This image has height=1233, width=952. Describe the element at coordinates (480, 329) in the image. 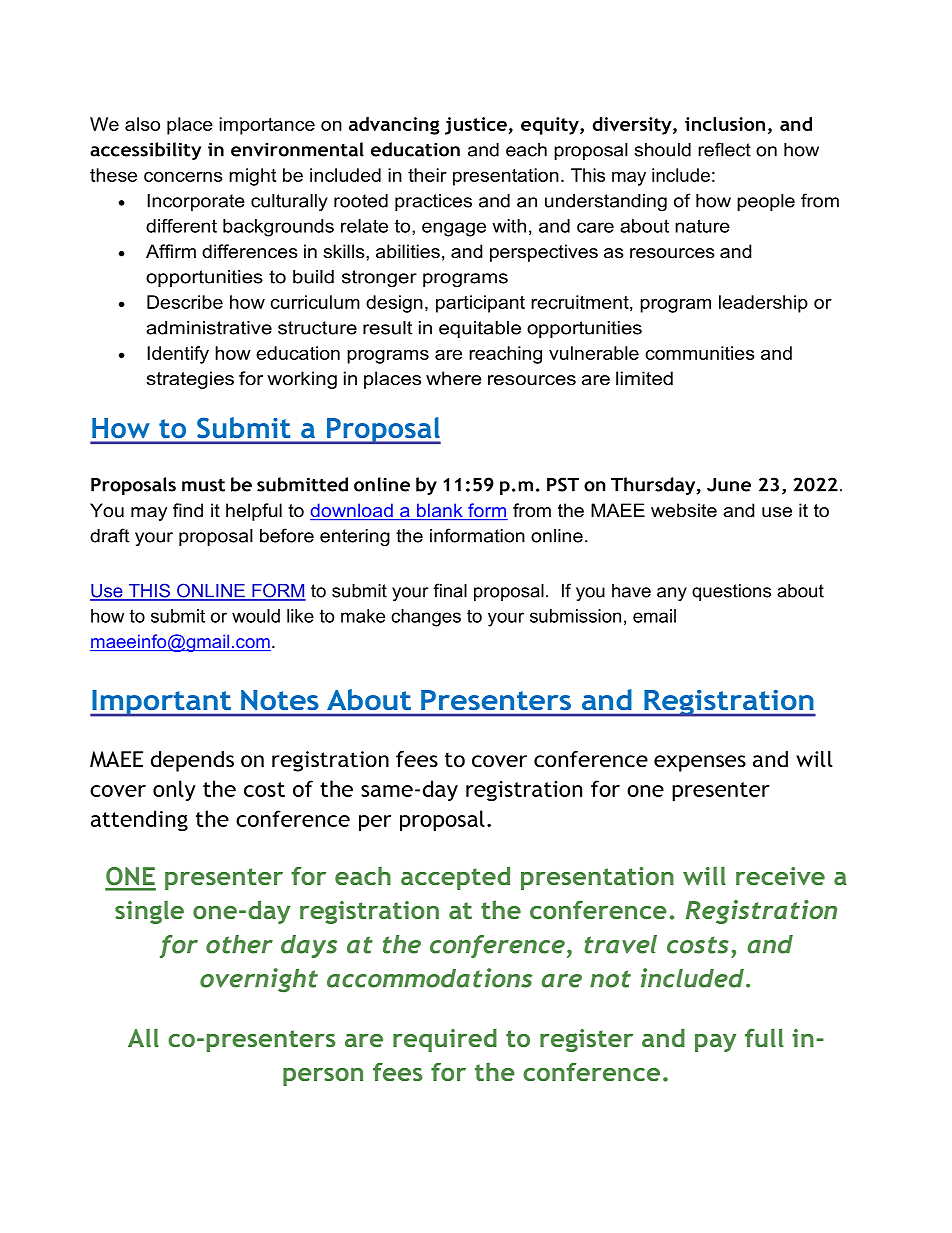

I see `equitable` at that location.
